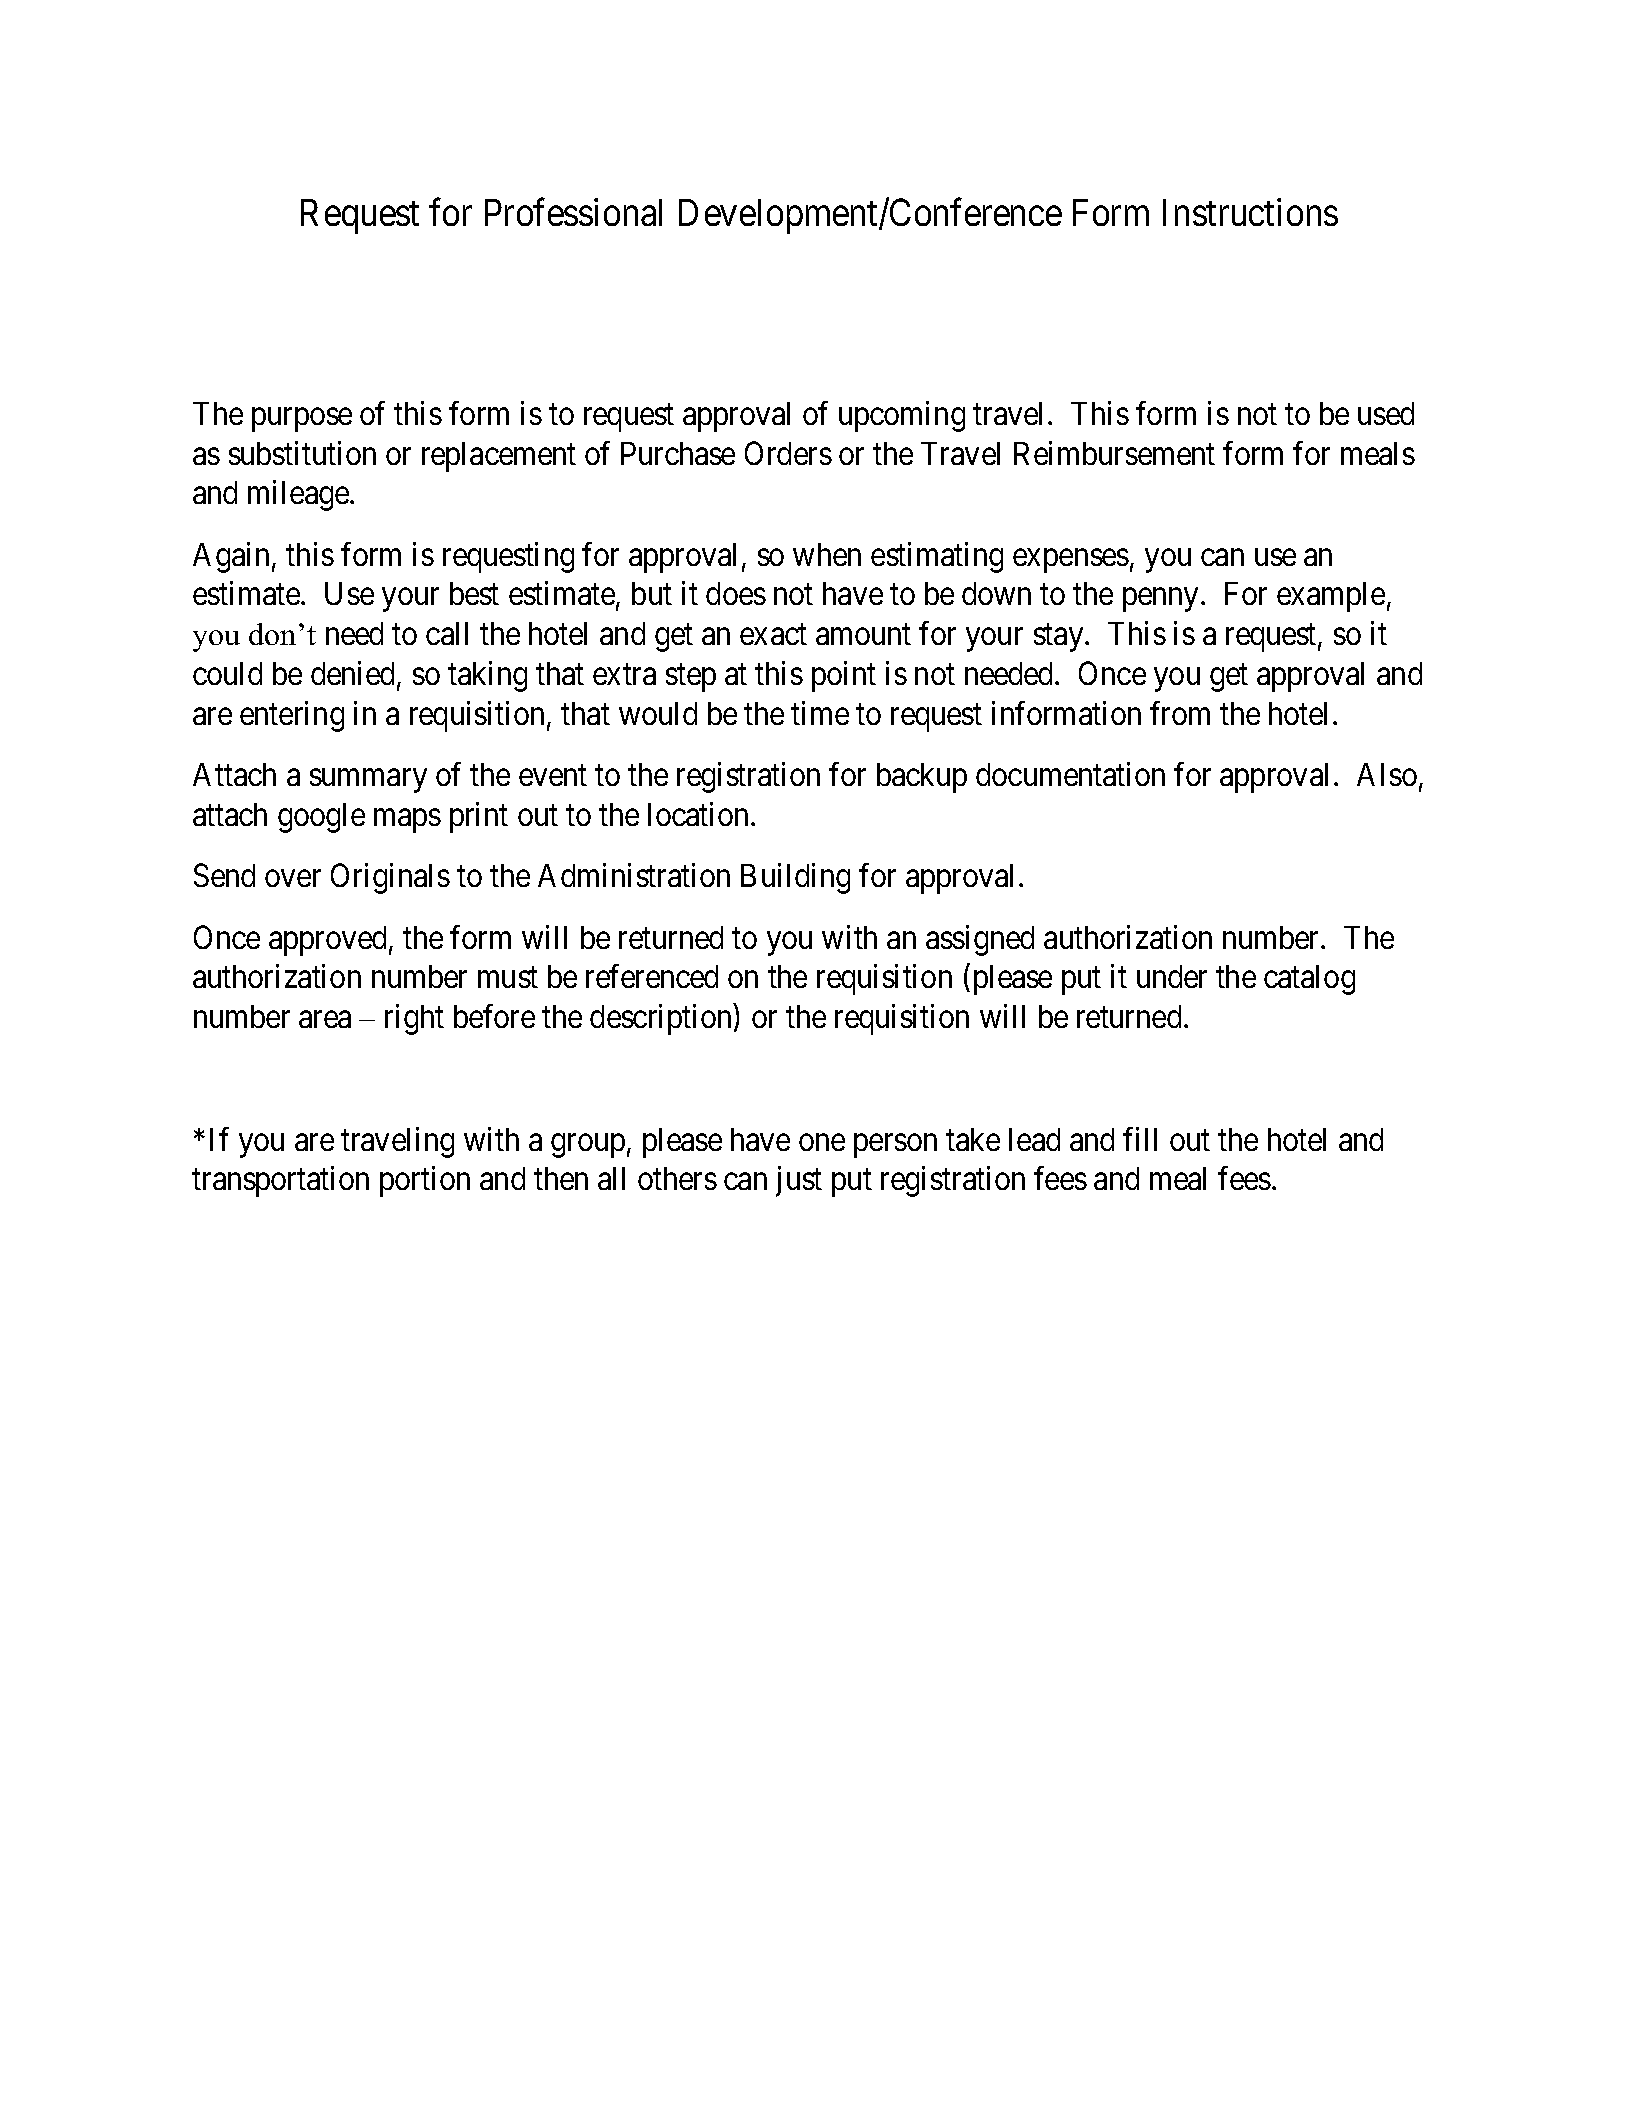 This screenshot has height=2118, width=1637. I want to click on Instructions, so click(1250, 212).
